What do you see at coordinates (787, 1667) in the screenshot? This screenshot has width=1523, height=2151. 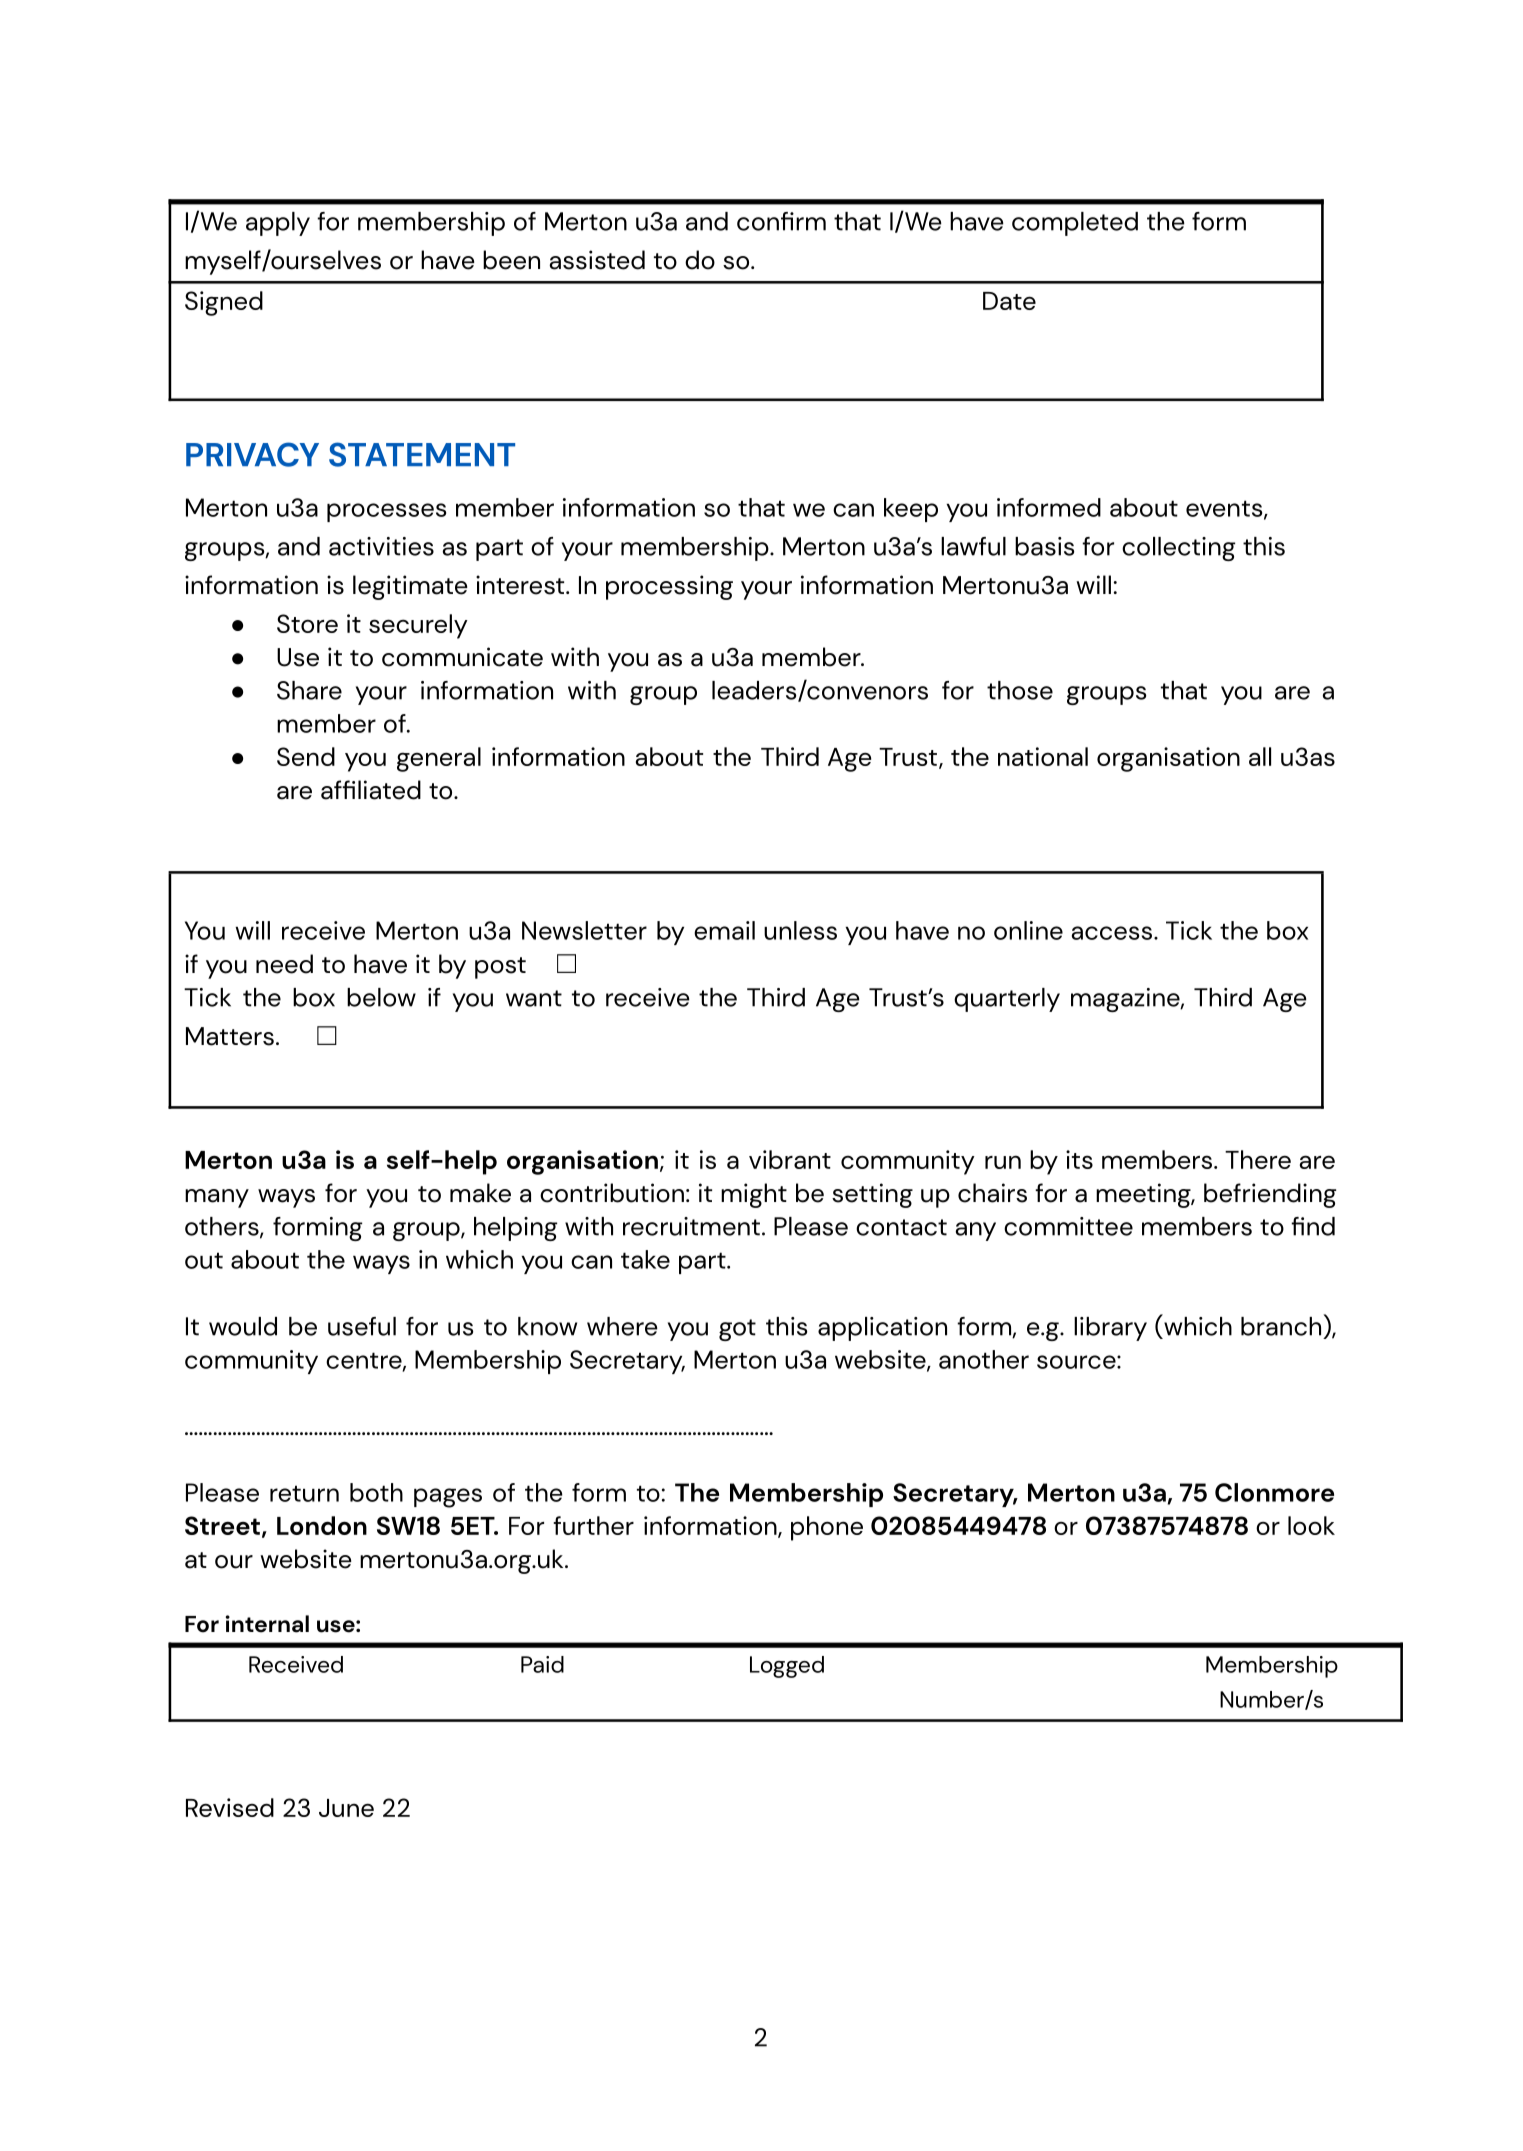 I see `Logged` at bounding box center [787, 1667].
